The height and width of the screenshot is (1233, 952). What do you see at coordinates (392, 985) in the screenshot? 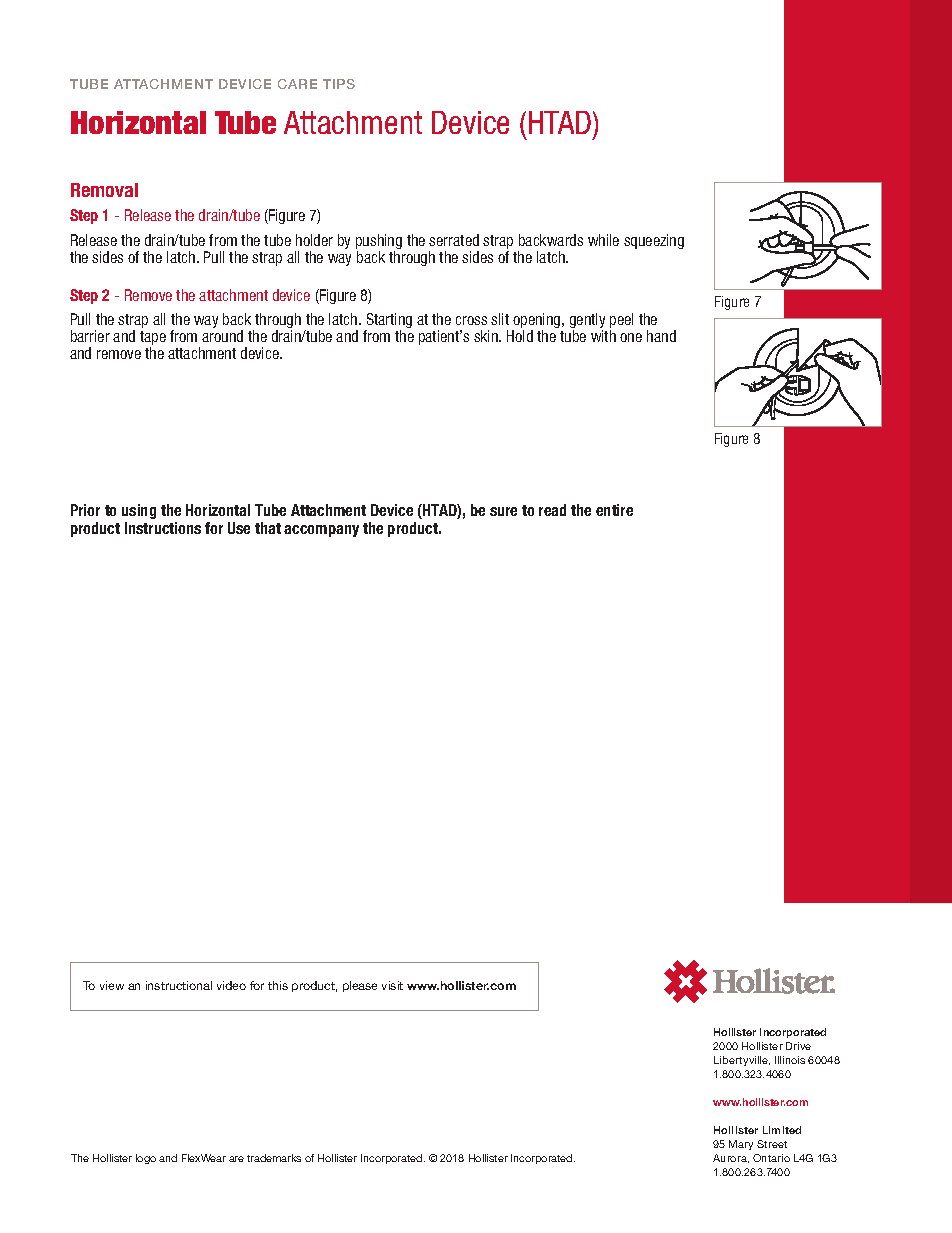
I see `visit` at bounding box center [392, 985].
